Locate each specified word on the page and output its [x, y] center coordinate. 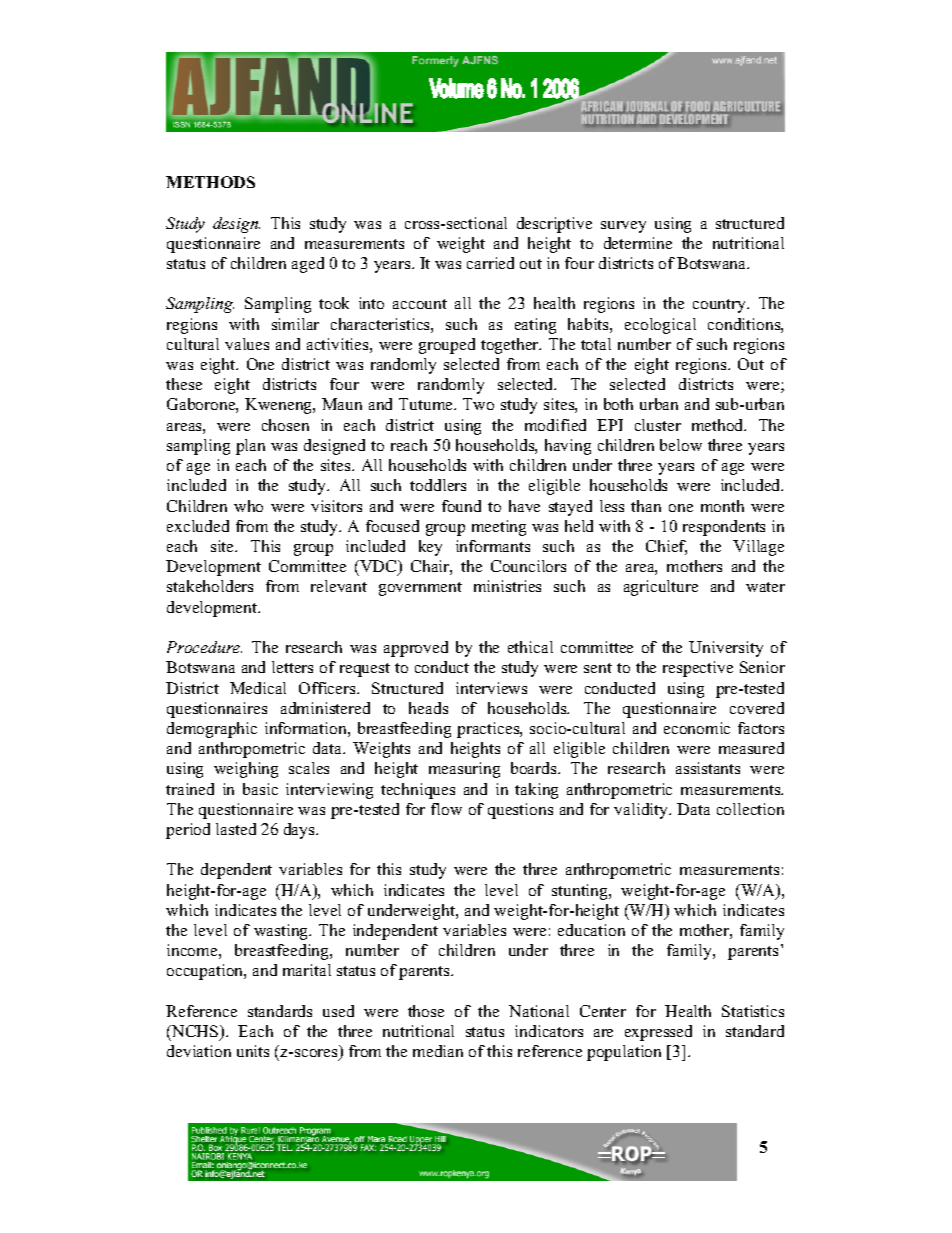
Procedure [204, 647]
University [726, 649]
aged [308, 265]
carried [490, 263]
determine [638, 243]
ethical [530, 647]
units [253, 1051]
